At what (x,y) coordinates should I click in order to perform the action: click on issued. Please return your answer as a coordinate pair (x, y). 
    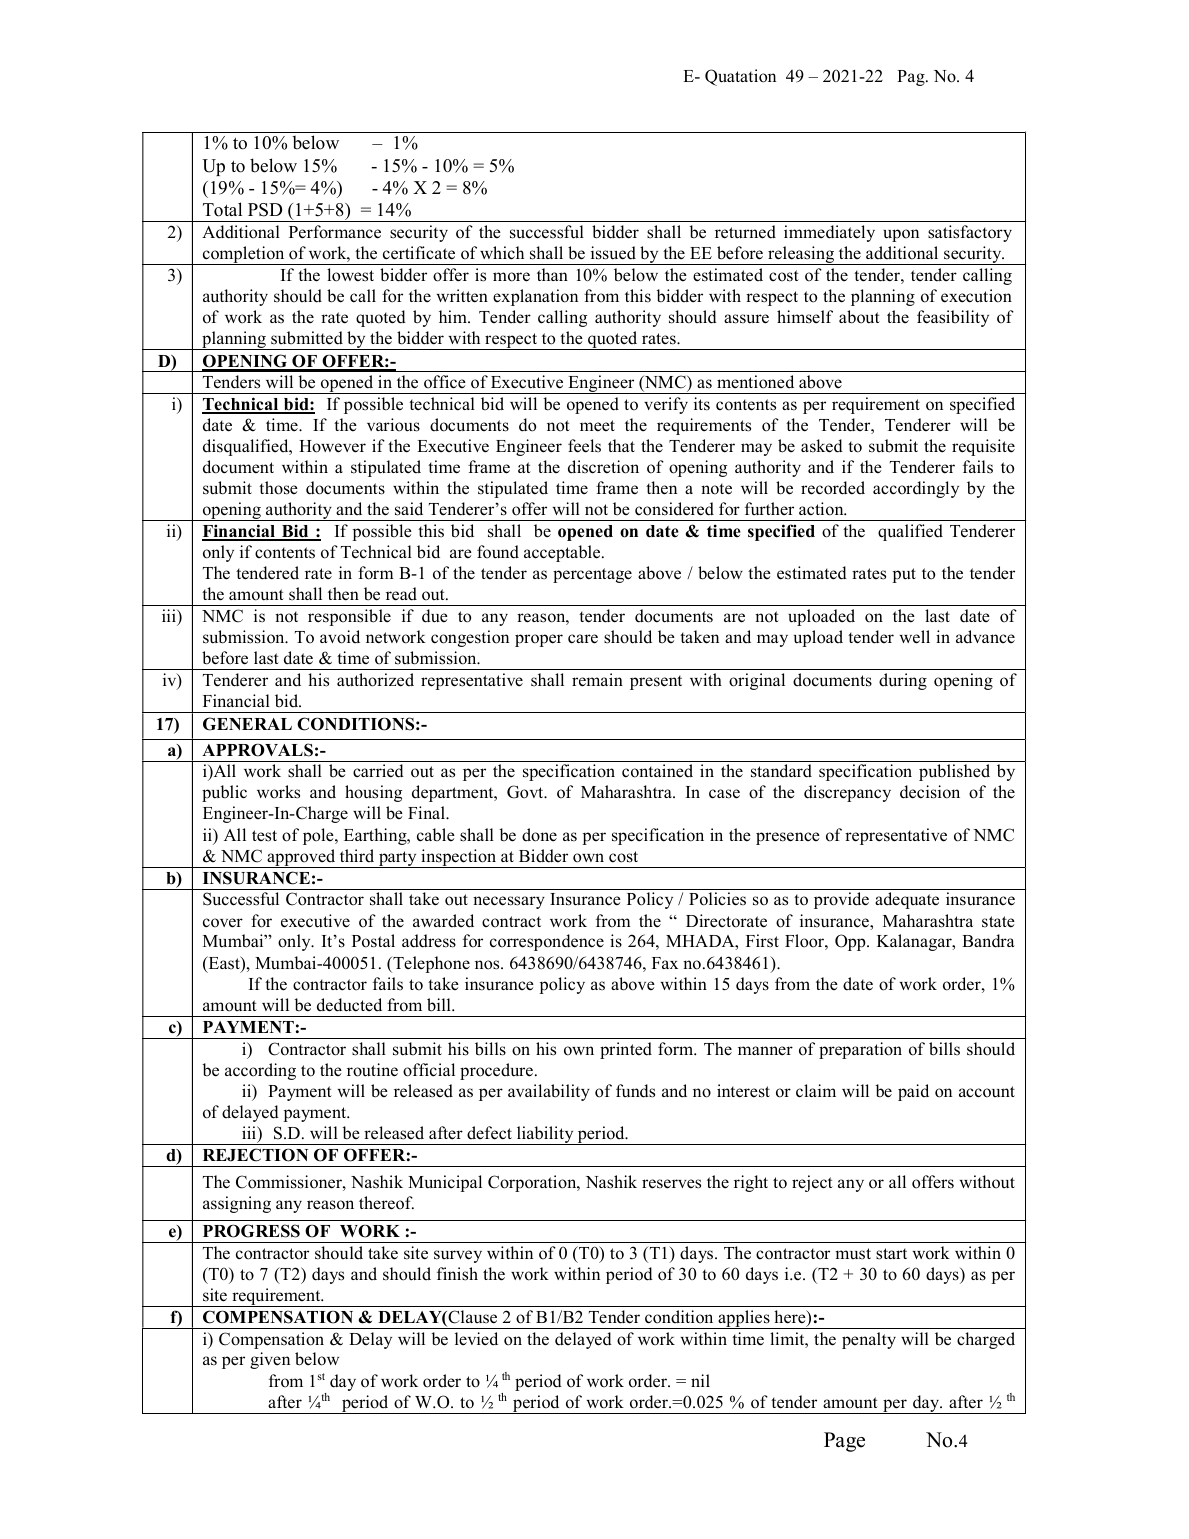
    Looking at the image, I should click on (613, 253).
